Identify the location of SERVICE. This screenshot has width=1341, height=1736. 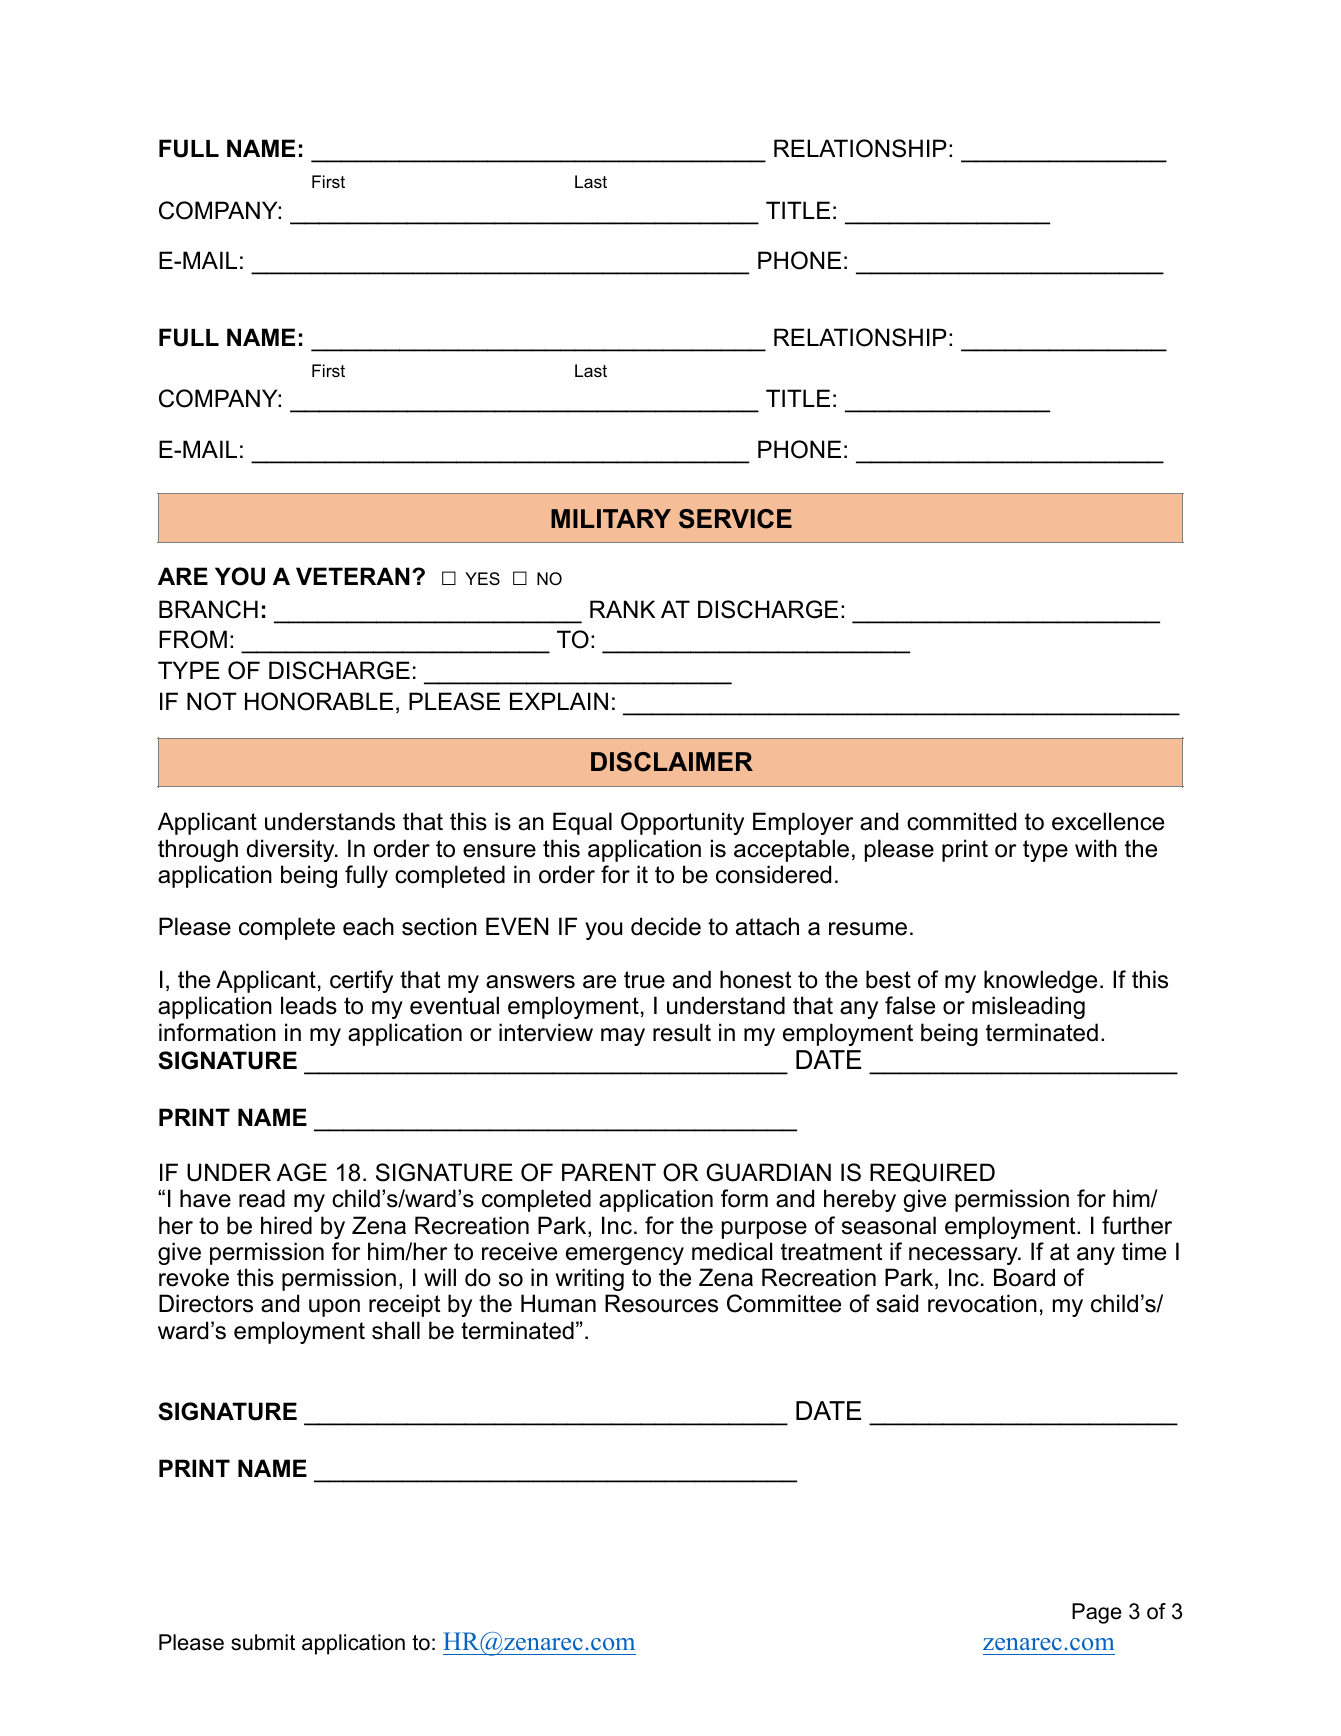
(735, 519).
